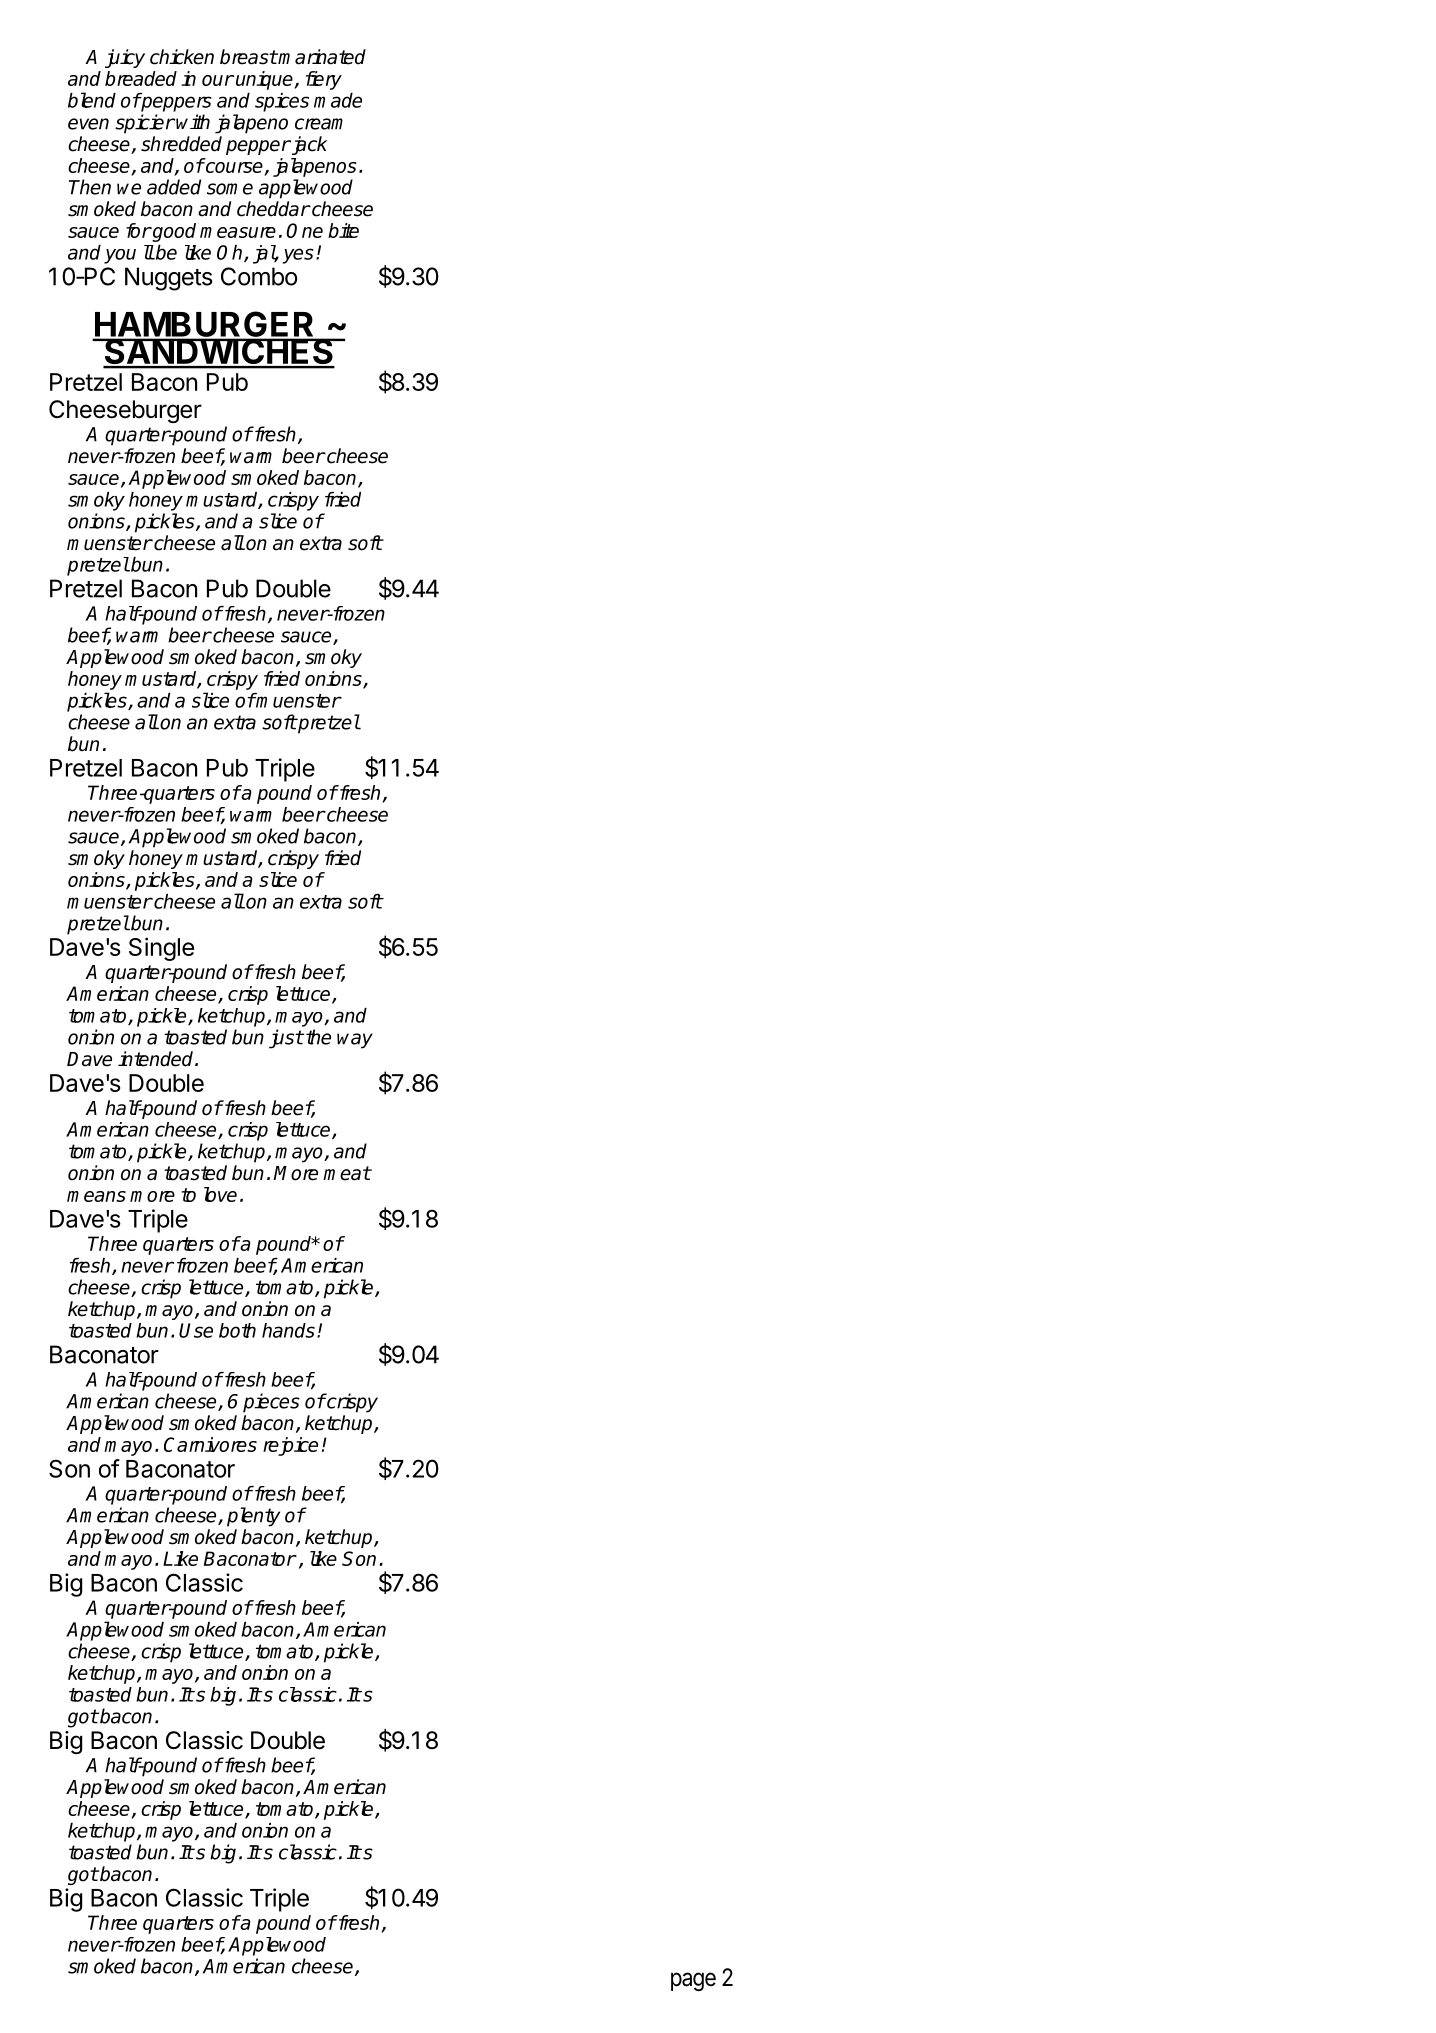 Image resolution: width=1436 pixels, height=2033 pixels. Describe the element at coordinates (343, 230) in the page. I see `bite` at that location.
